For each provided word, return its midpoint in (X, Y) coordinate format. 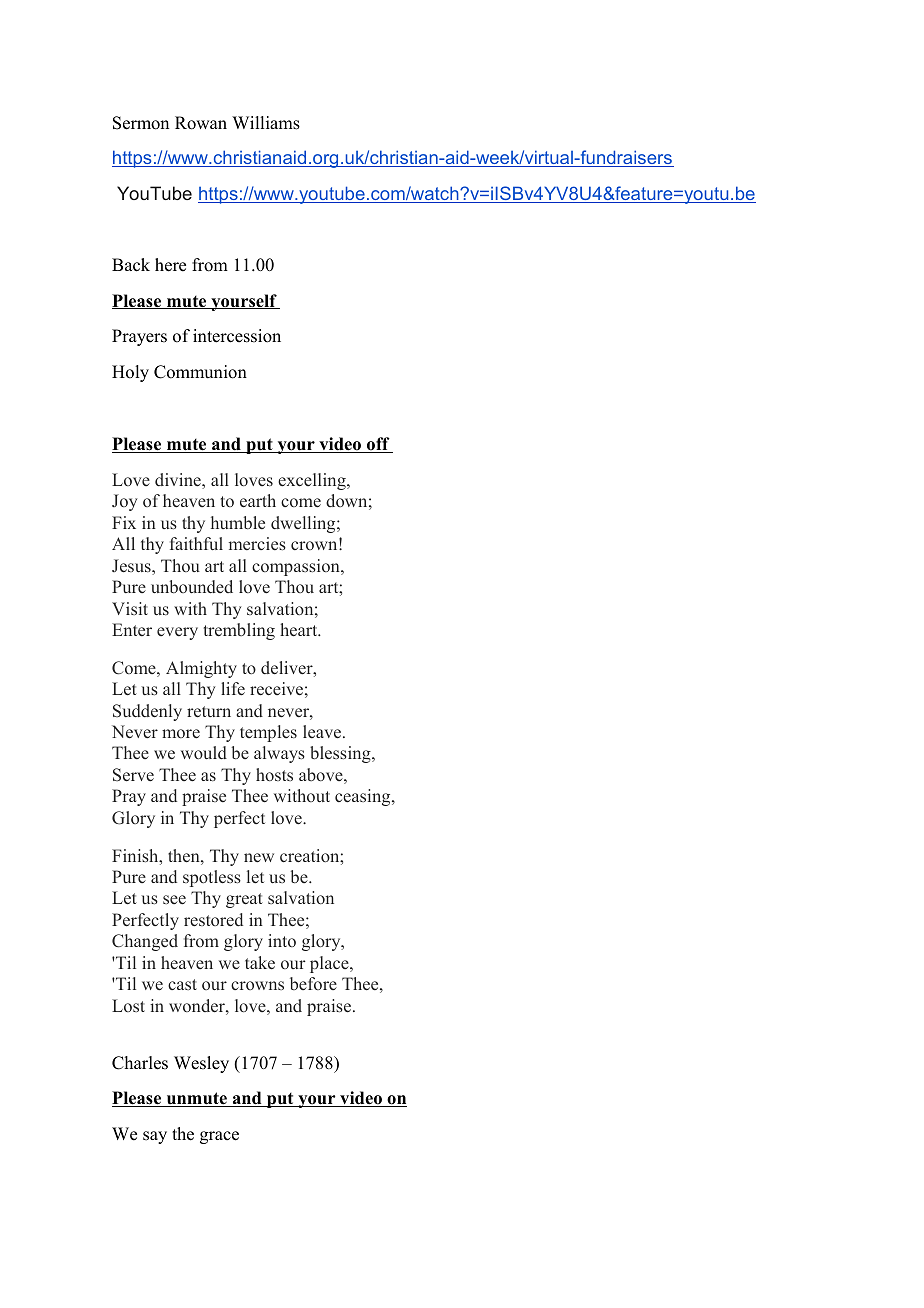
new (259, 858)
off (378, 445)
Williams (266, 123)
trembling (239, 631)
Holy (130, 373)
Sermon (141, 123)
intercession (237, 336)
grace (219, 1137)
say (155, 1137)
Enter (132, 629)
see (174, 900)
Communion (200, 372)
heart (300, 630)
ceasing (364, 797)
